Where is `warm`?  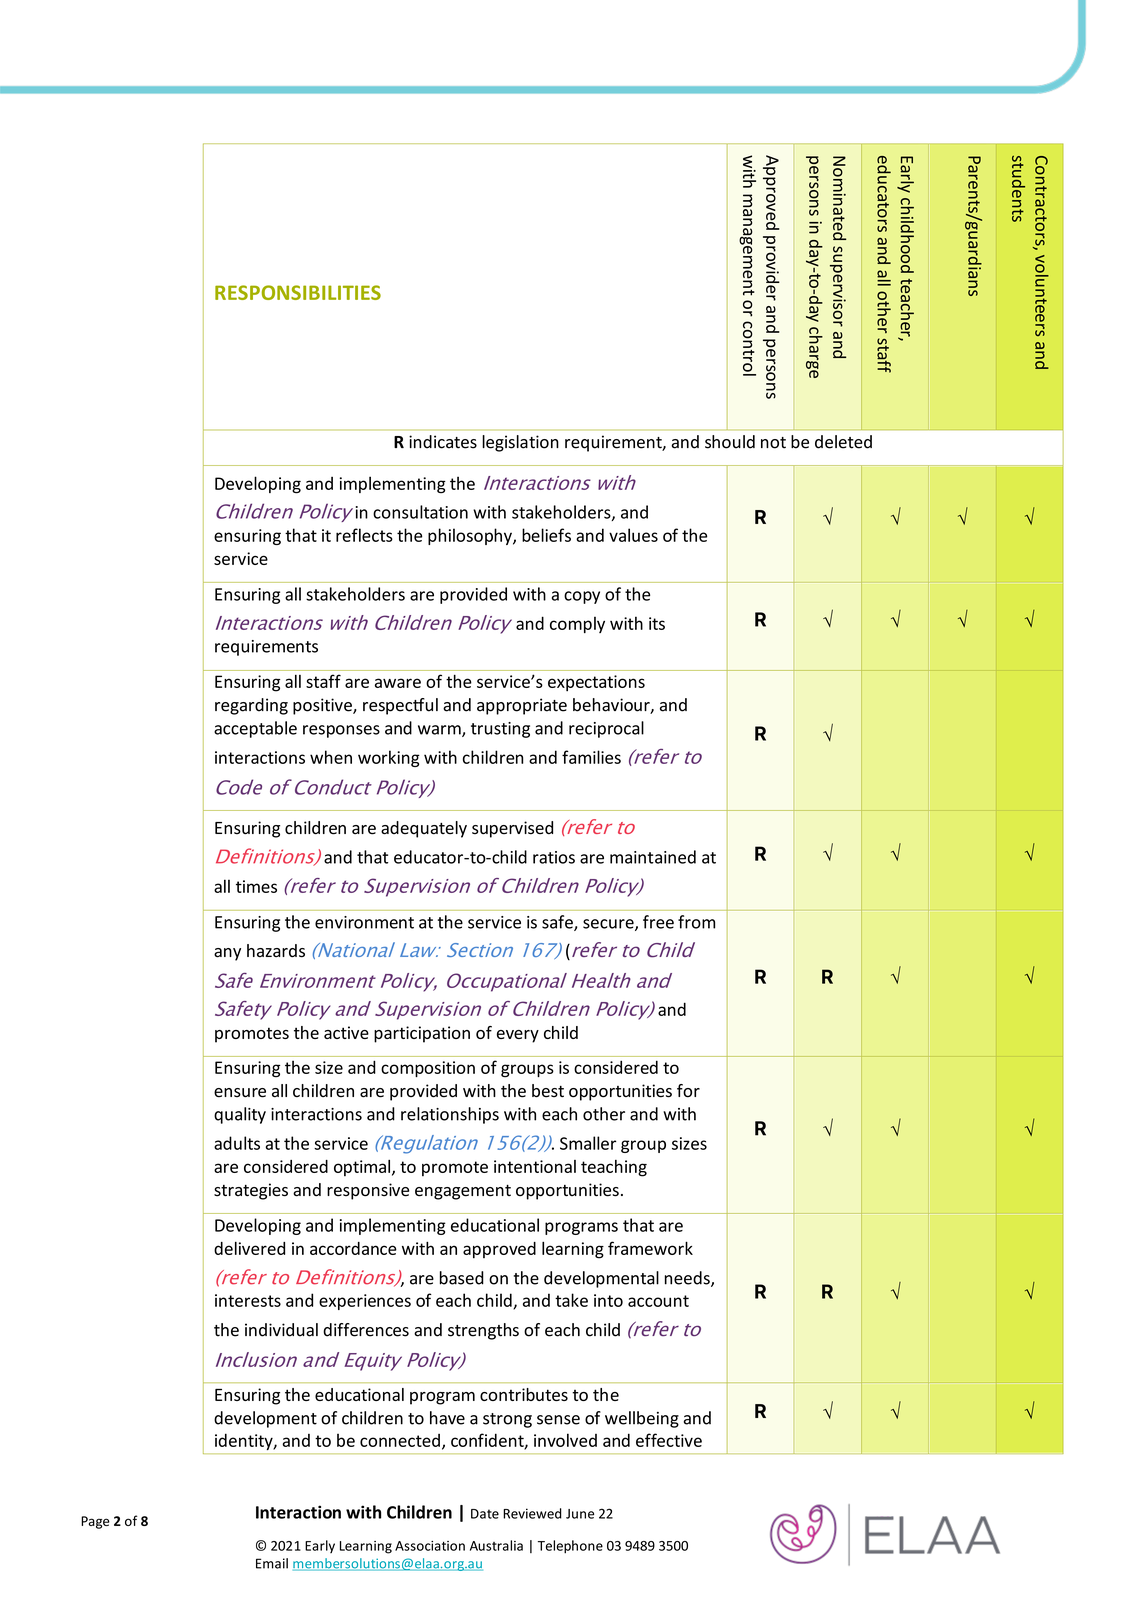 warm is located at coordinates (440, 731).
